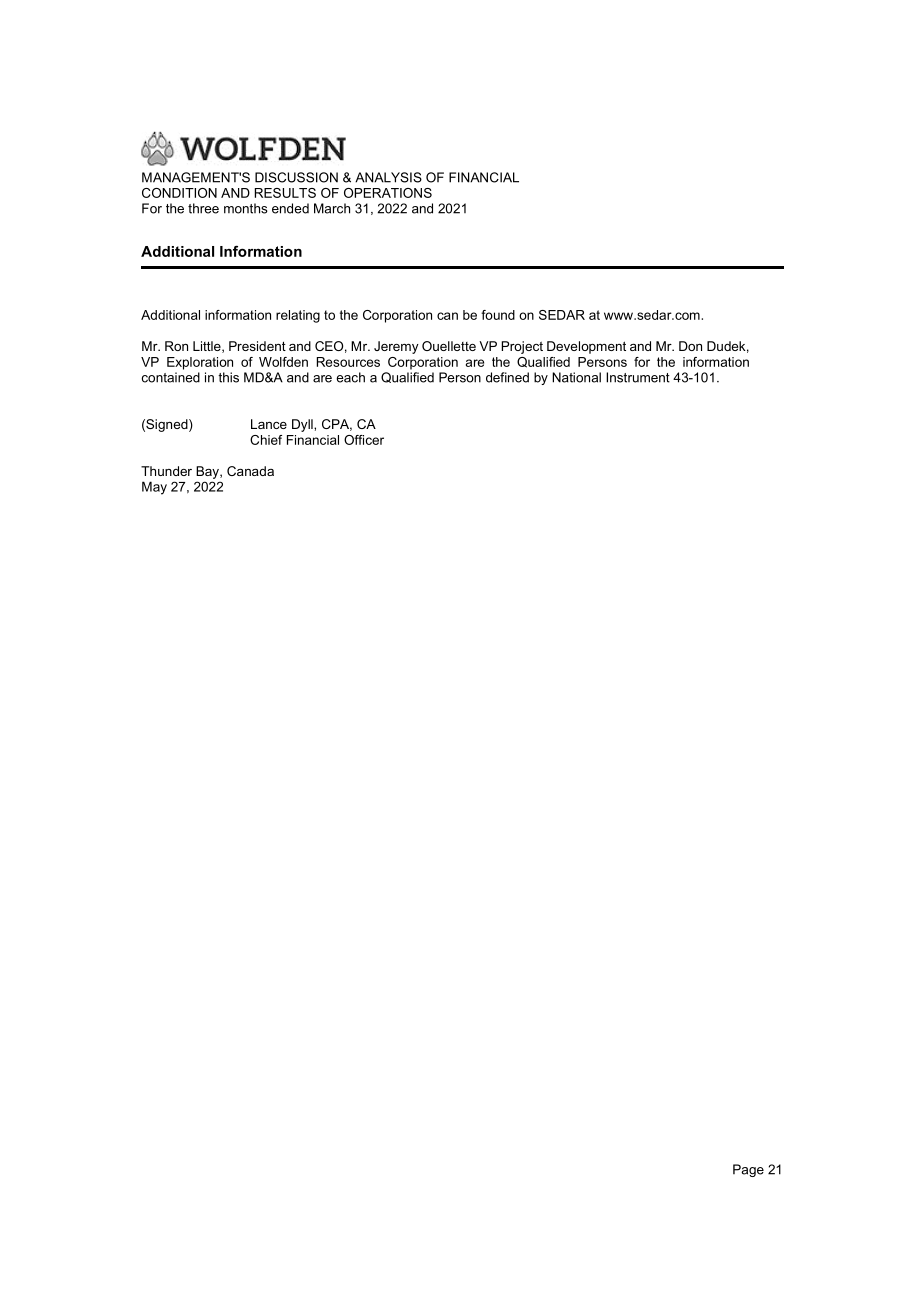  I want to click on May, so click(154, 488).
